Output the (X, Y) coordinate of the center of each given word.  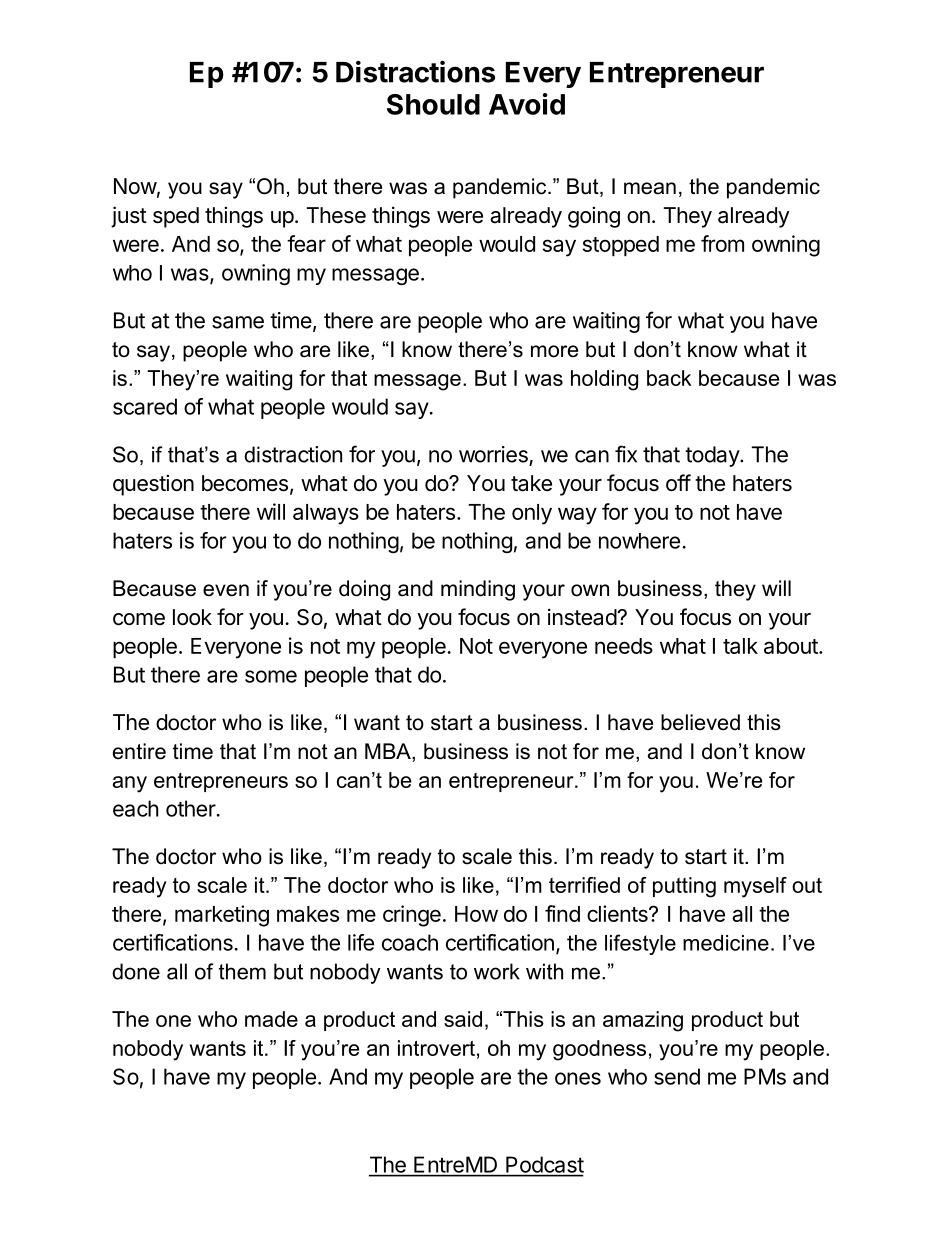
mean (650, 188)
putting (684, 887)
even (226, 590)
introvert (436, 1048)
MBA (389, 751)
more (554, 351)
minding (478, 590)
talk (740, 646)
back (669, 378)
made (271, 1019)
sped (176, 217)
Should (433, 104)
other (191, 808)
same (238, 322)
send (677, 1076)
